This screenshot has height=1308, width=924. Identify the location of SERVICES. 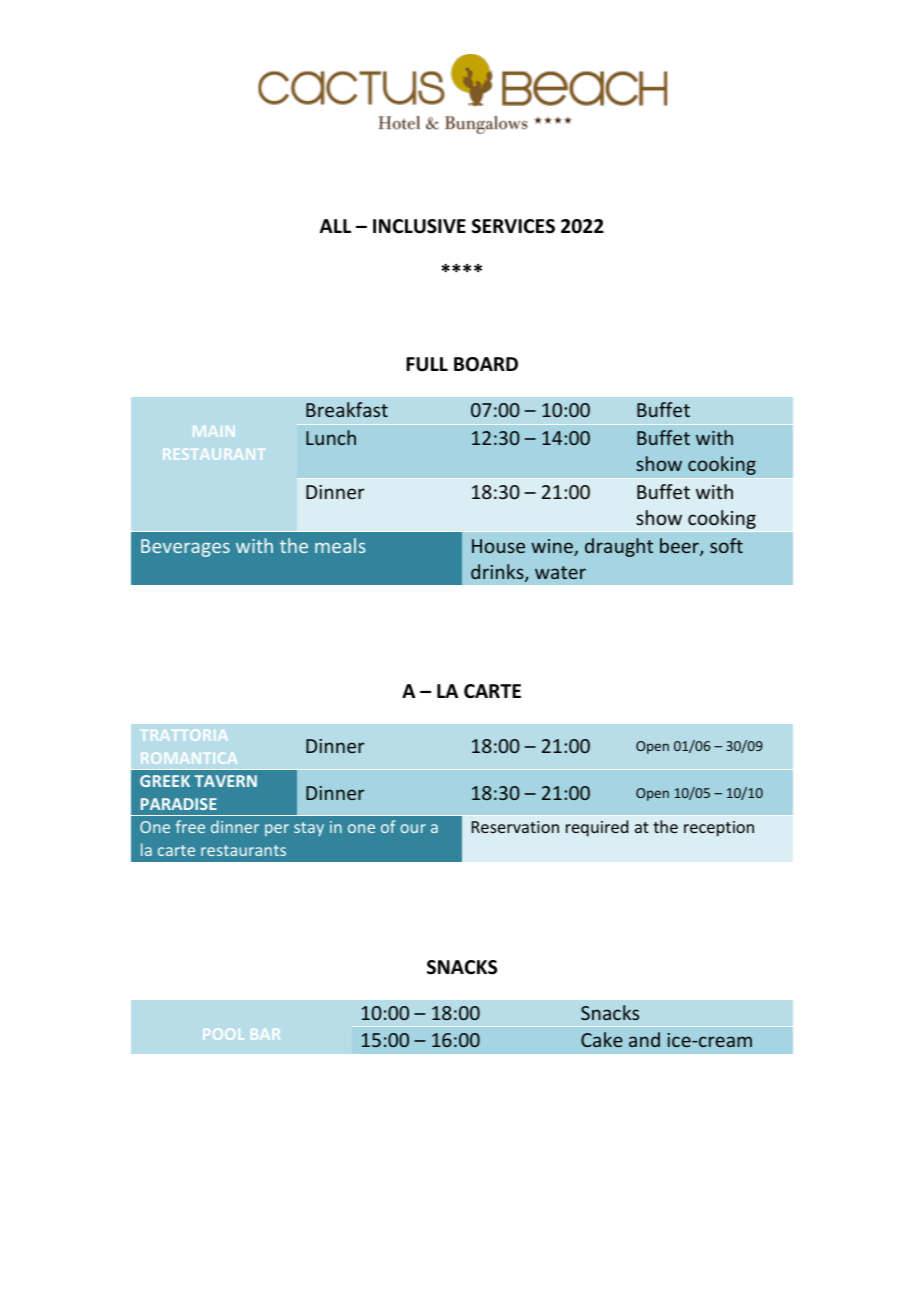
(513, 226).
